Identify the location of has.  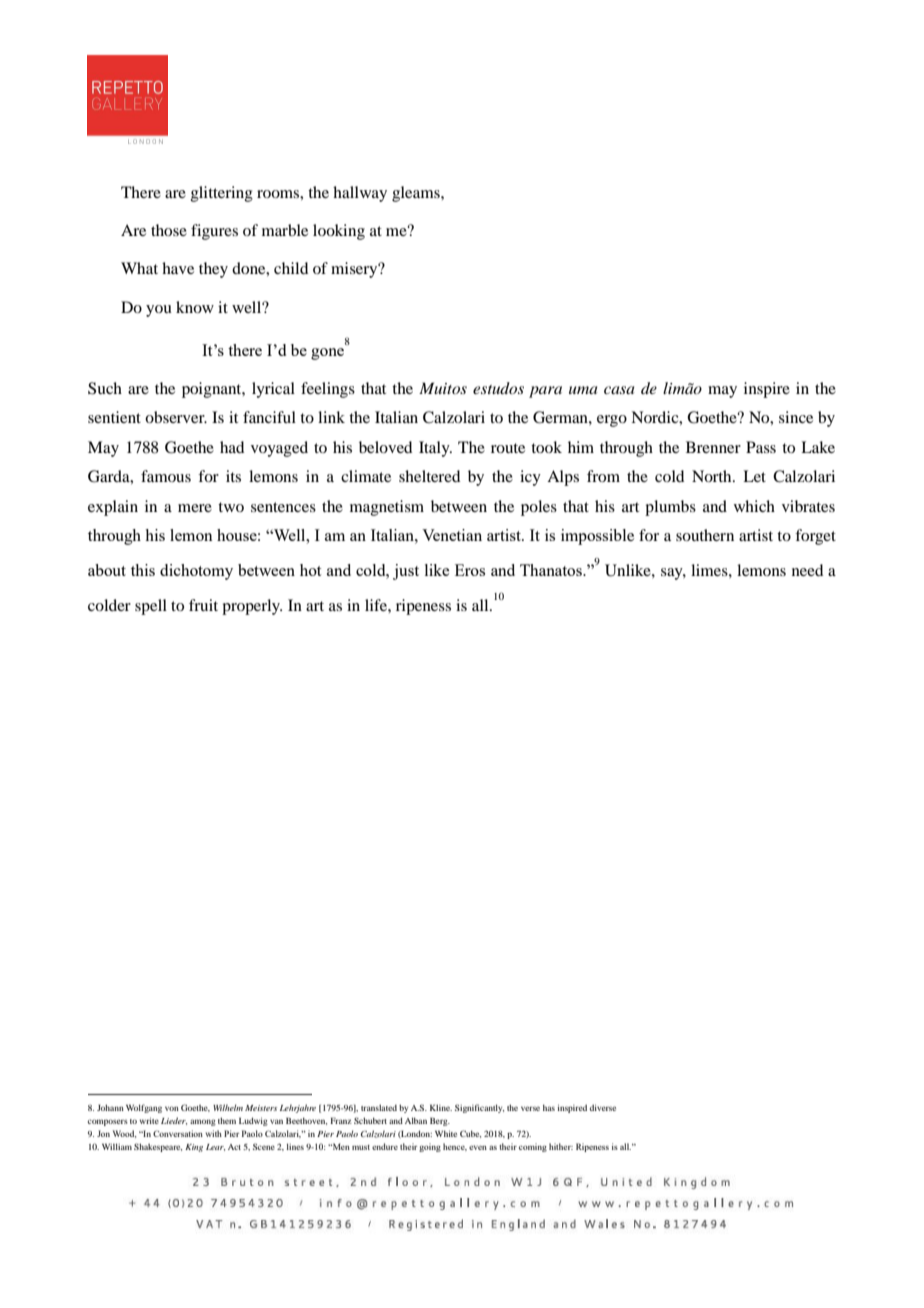
(549, 1108).
